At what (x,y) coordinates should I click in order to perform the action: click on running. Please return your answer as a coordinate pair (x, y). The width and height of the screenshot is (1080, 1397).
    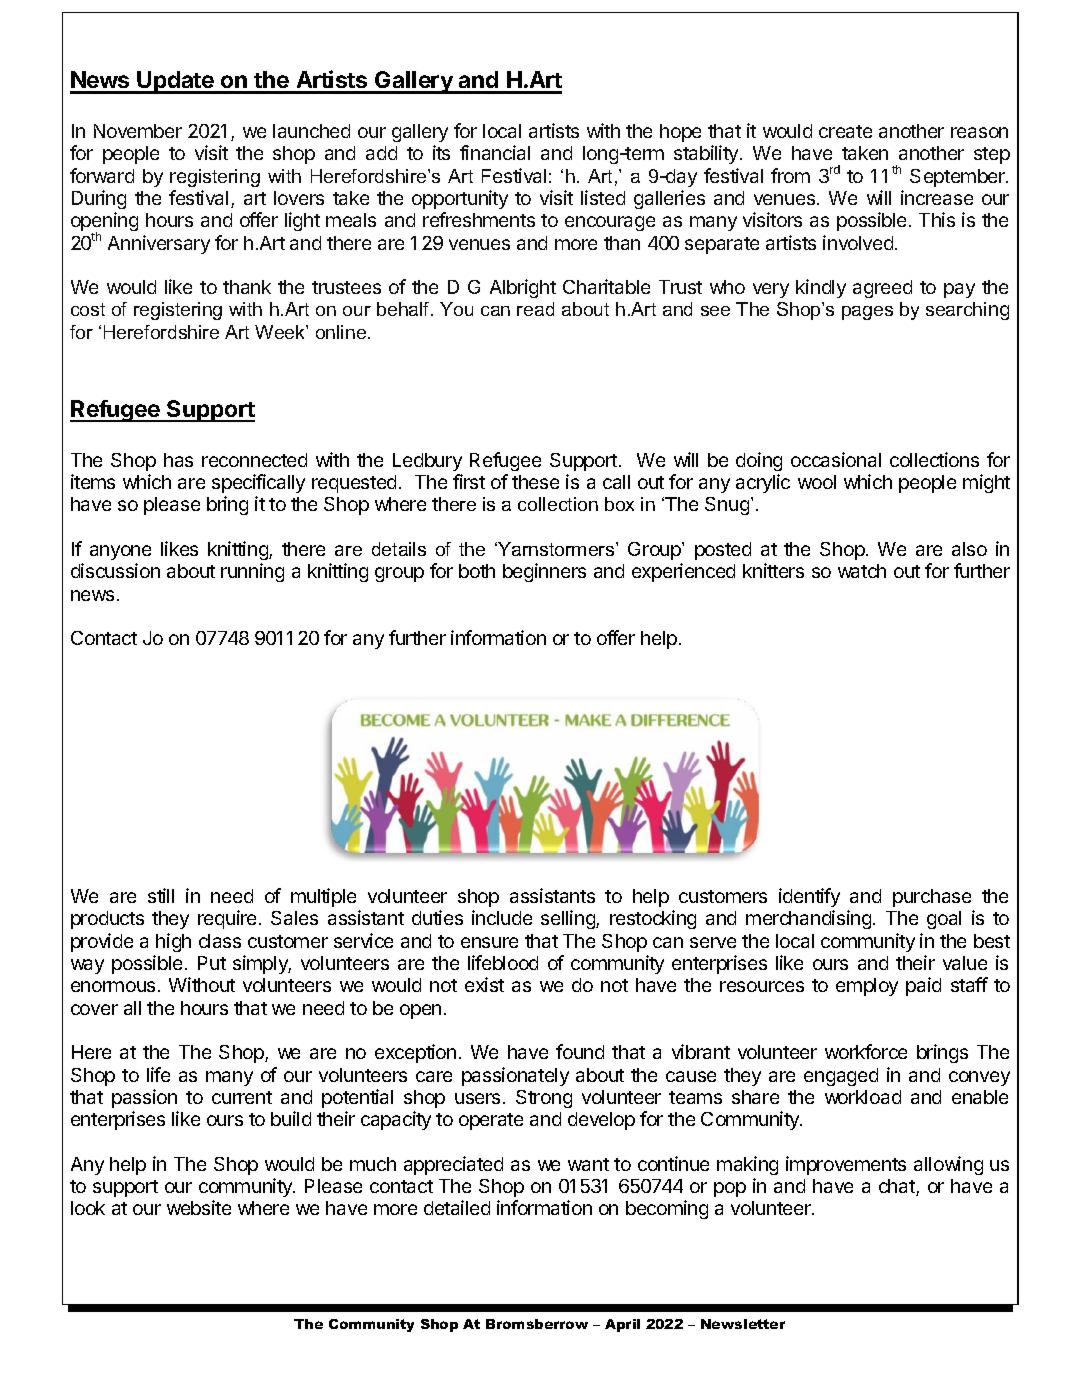
    Looking at the image, I should click on (252, 572).
